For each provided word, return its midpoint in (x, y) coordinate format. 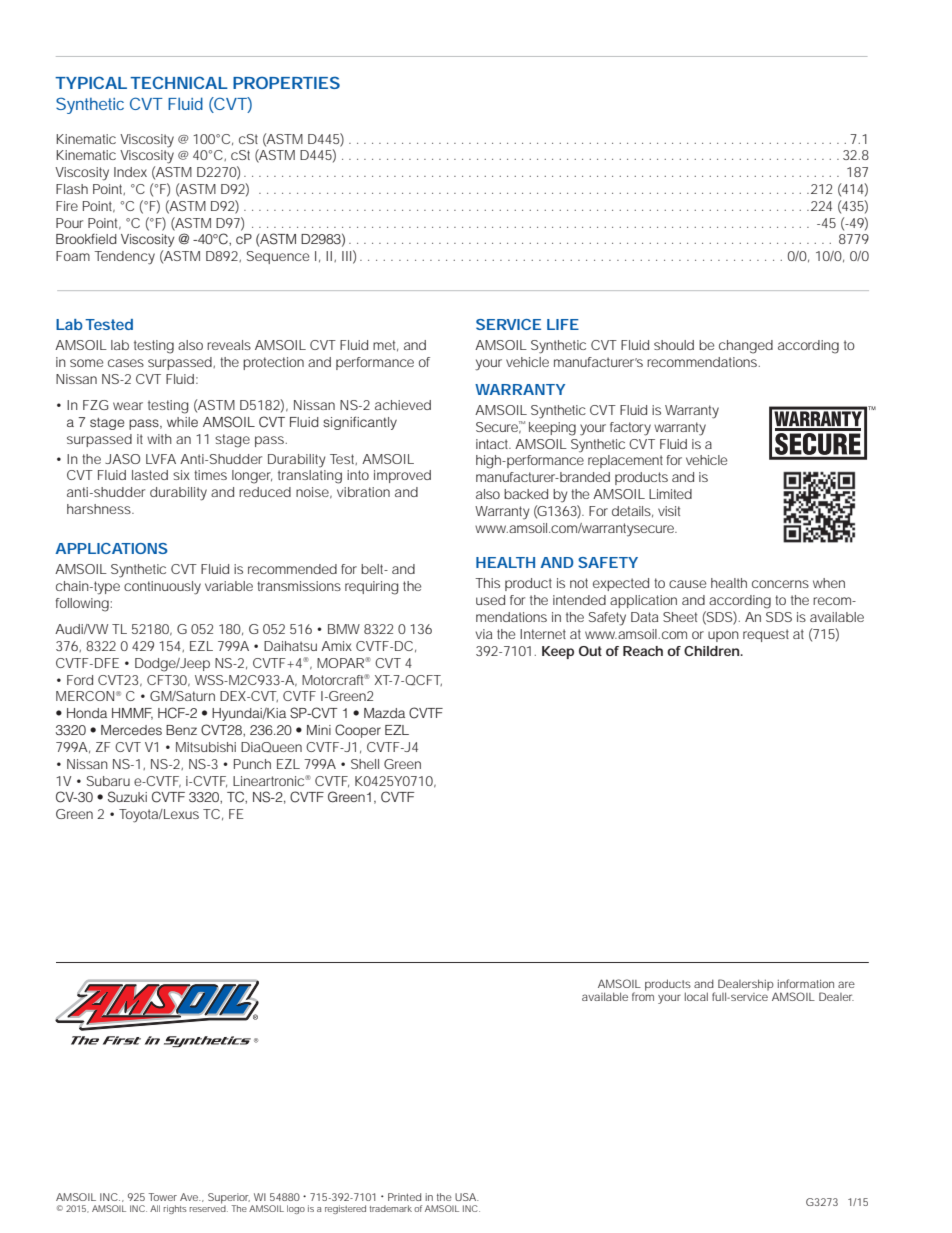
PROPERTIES (286, 82)
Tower (162, 1197)
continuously (162, 588)
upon (723, 636)
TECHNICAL (179, 82)
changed (746, 347)
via (484, 634)
